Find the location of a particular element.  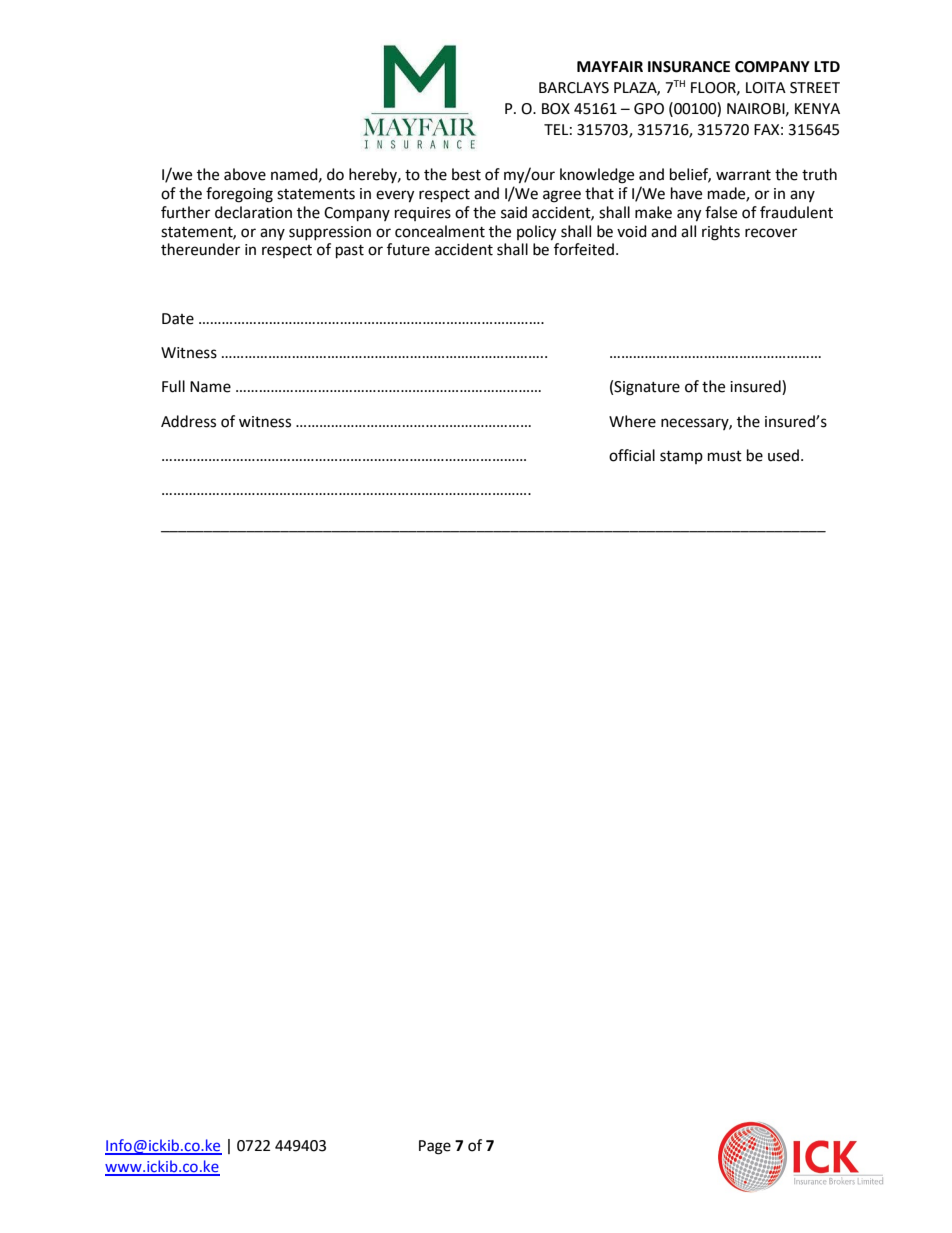

official is located at coordinates (632, 455).
